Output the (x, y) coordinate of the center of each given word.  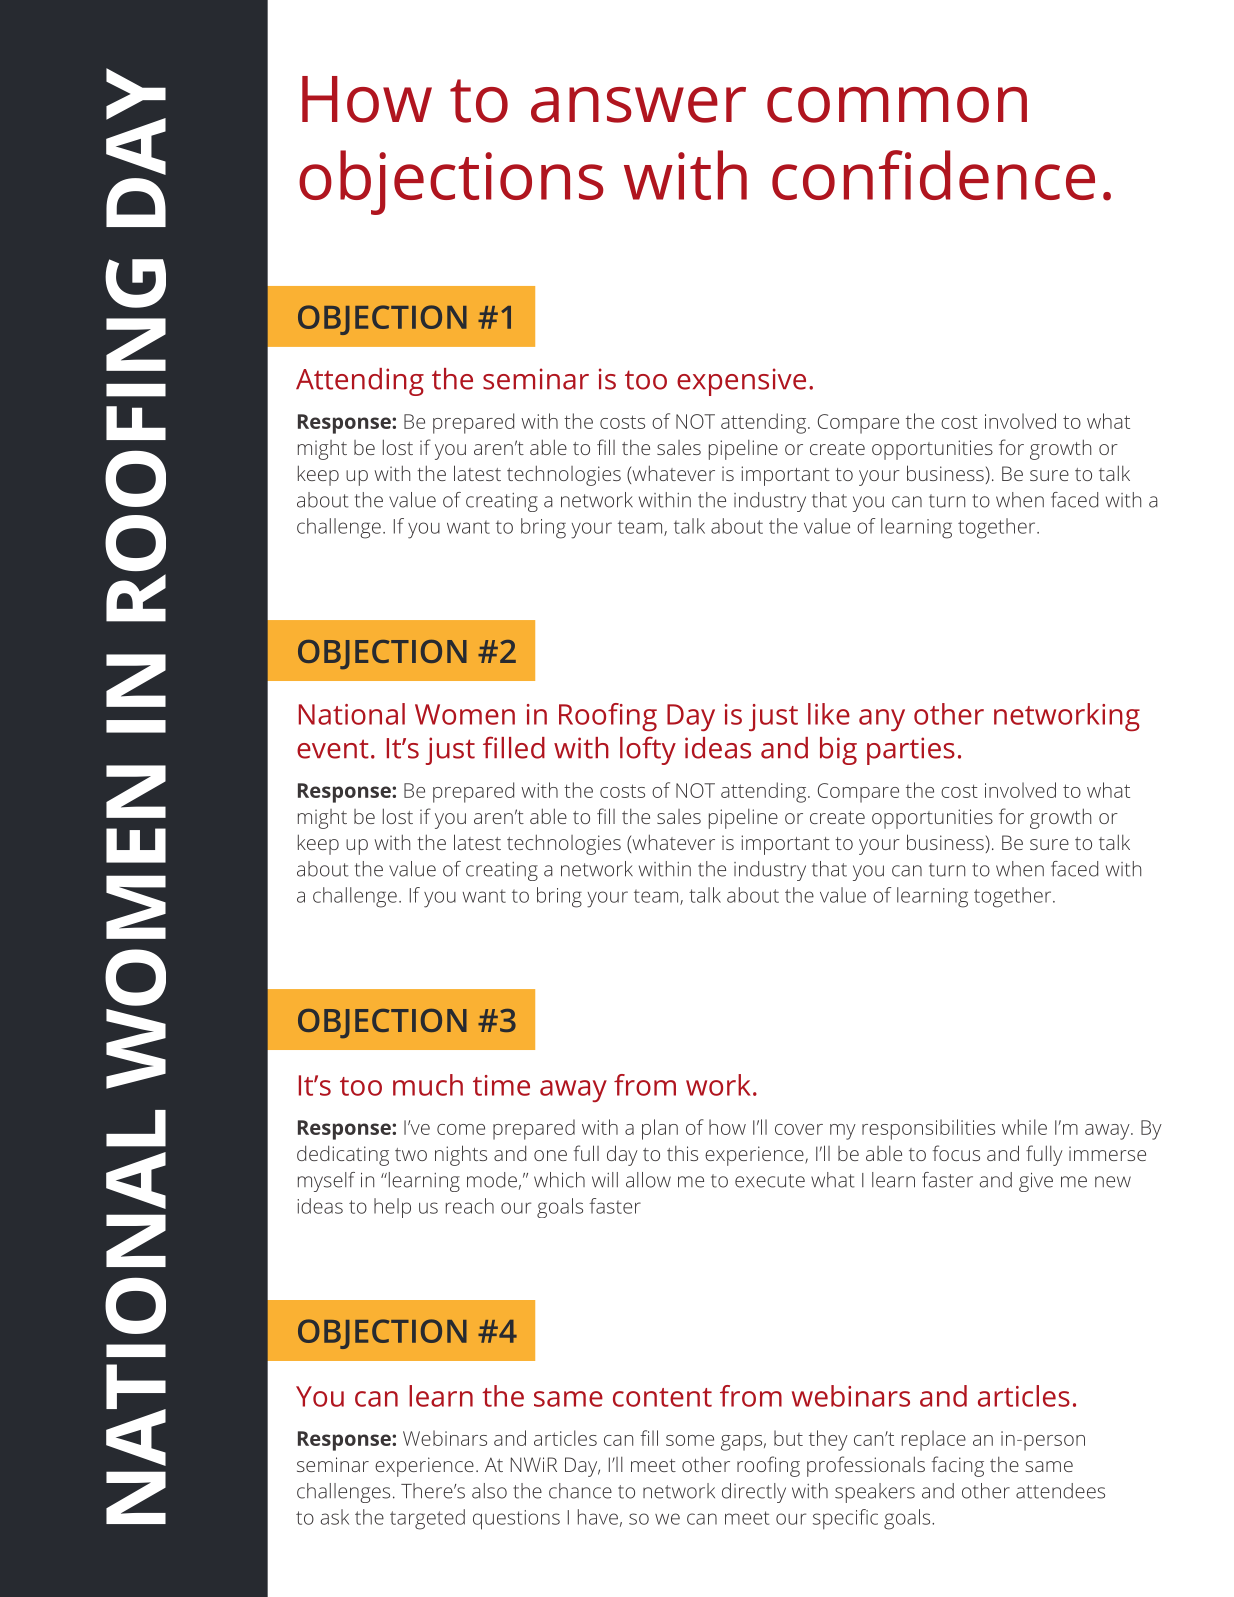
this (682, 1153)
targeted (427, 1519)
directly (754, 1493)
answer (638, 105)
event (333, 749)
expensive (741, 382)
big (838, 751)
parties (911, 751)
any (882, 720)
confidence (933, 175)
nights (461, 1155)
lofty (648, 750)
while (1024, 1127)
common (897, 105)
